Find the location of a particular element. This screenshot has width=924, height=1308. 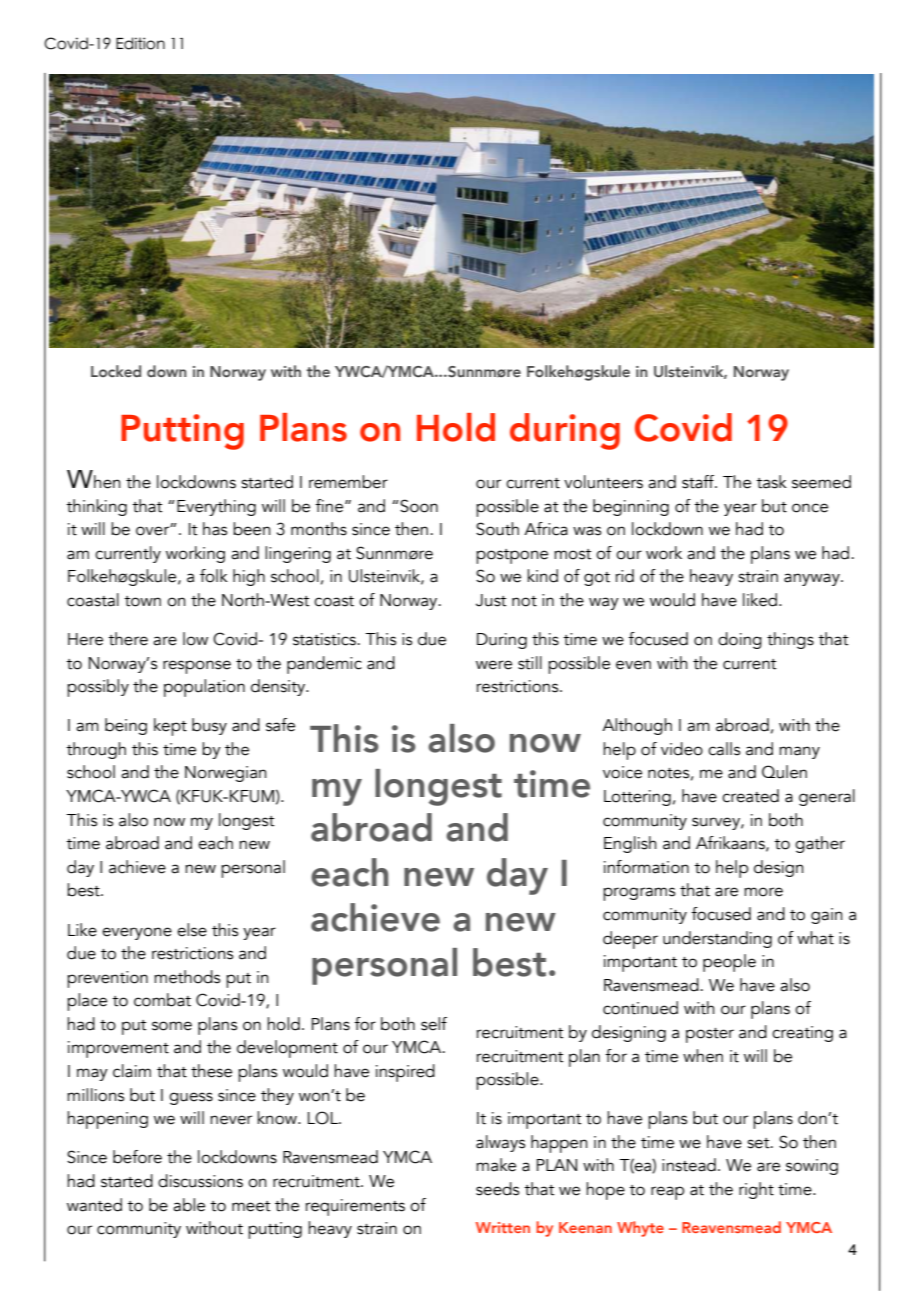

staff is located at coordinates (699, 482).
